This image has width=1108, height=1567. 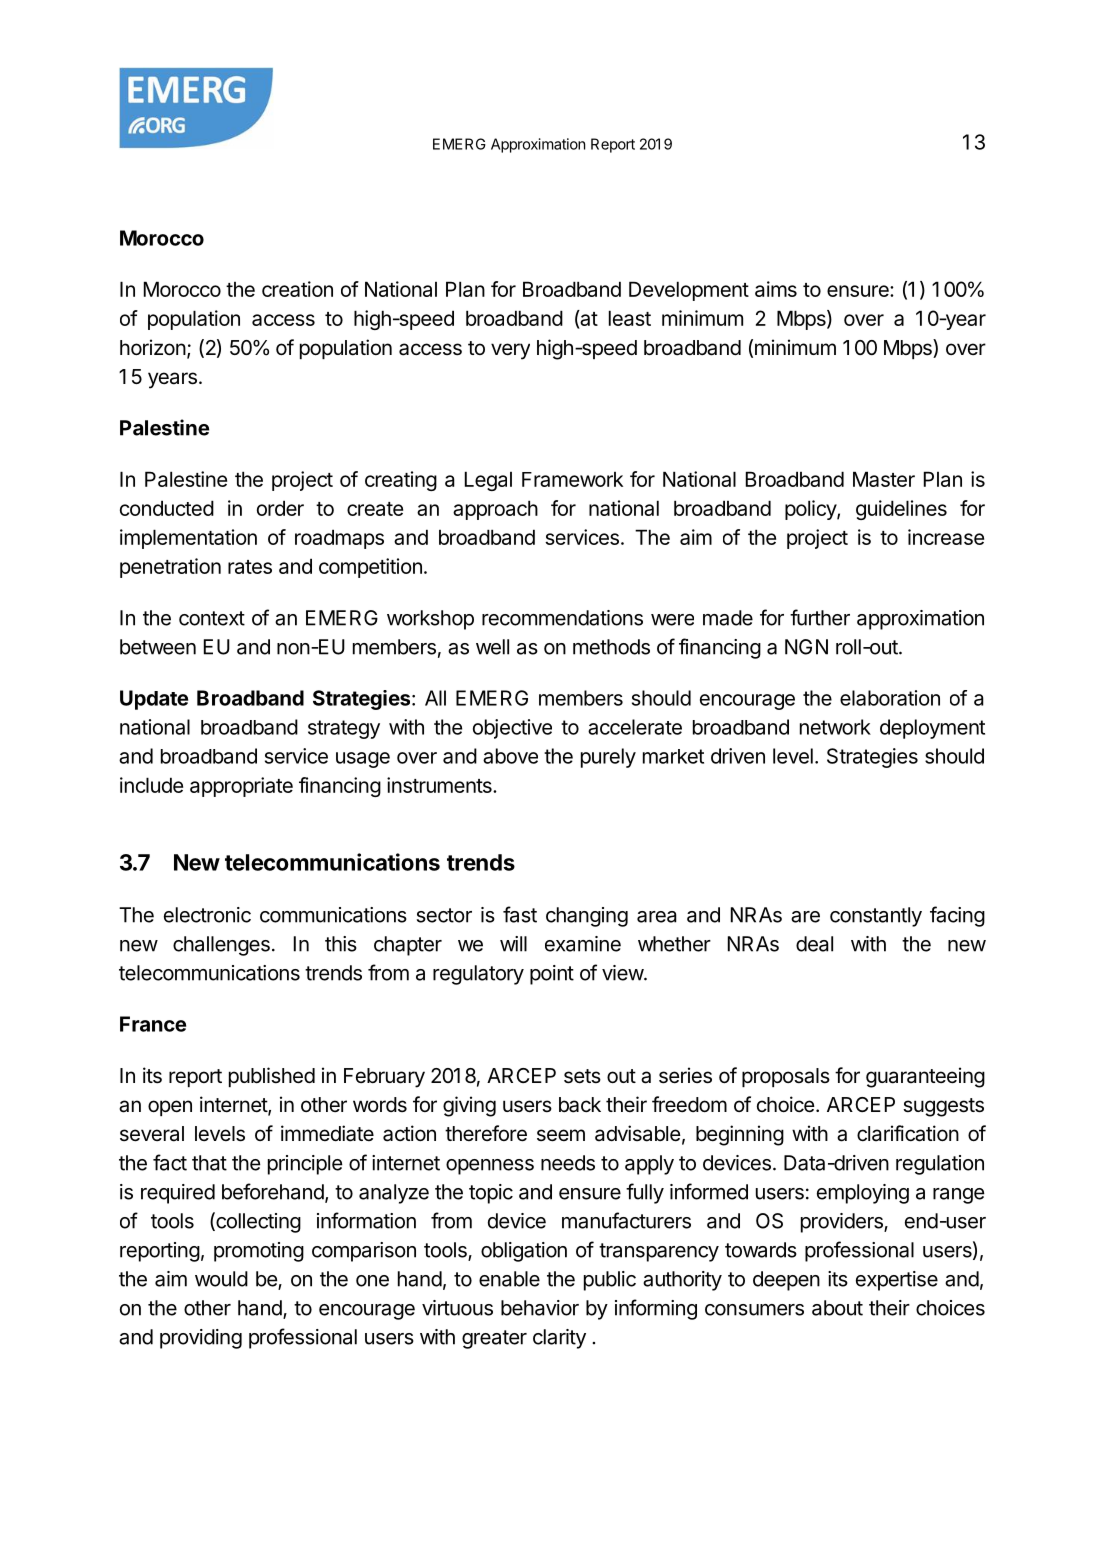 I want to click on published, so click(x=272, y=1077).
